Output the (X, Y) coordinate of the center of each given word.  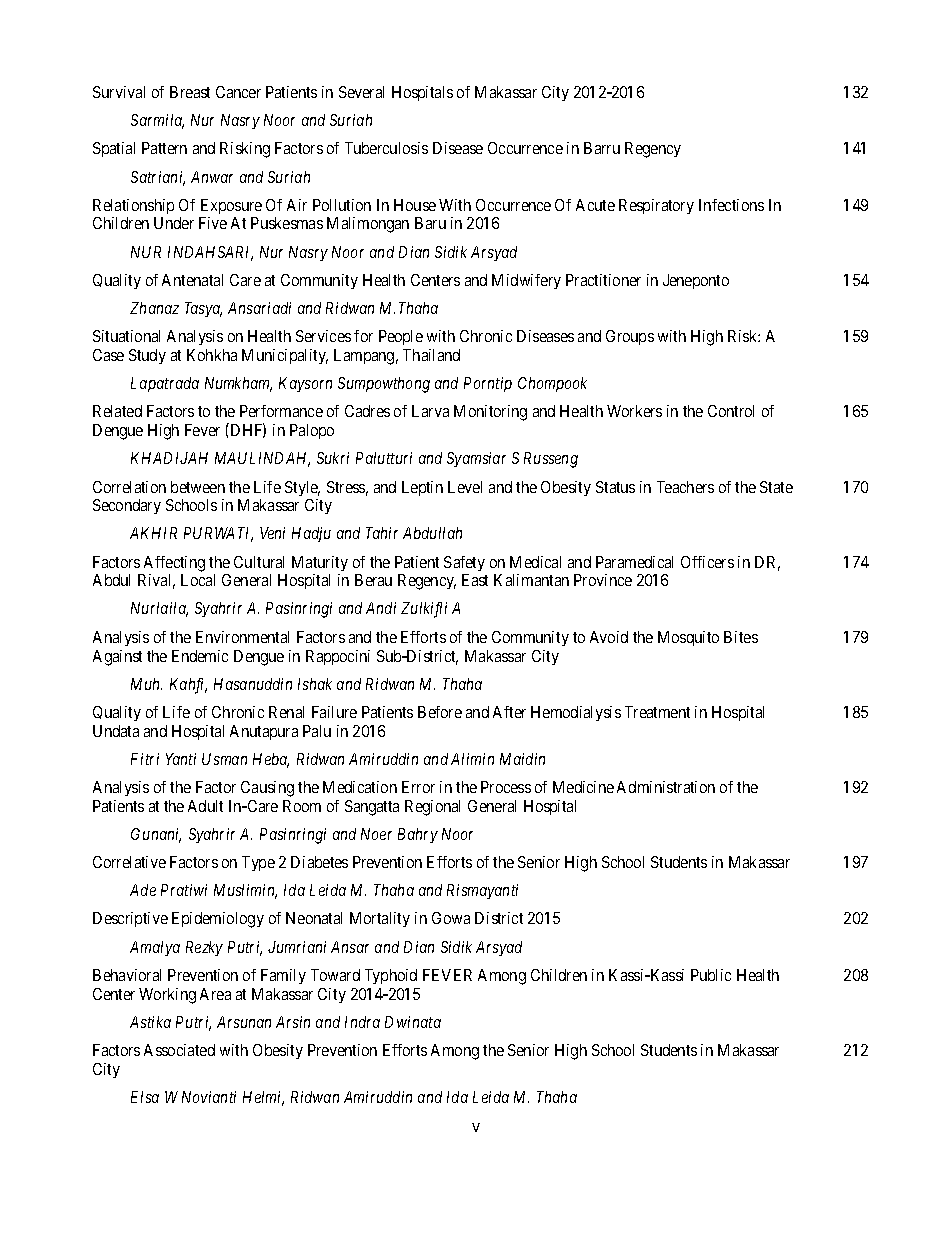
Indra (362, 1022)
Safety (464, 563)
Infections (731, 205)
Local (198, 580)
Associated (179, 1050)
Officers (707, 562)
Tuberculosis (386, 148)
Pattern (164, 148)
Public (711, 975)
